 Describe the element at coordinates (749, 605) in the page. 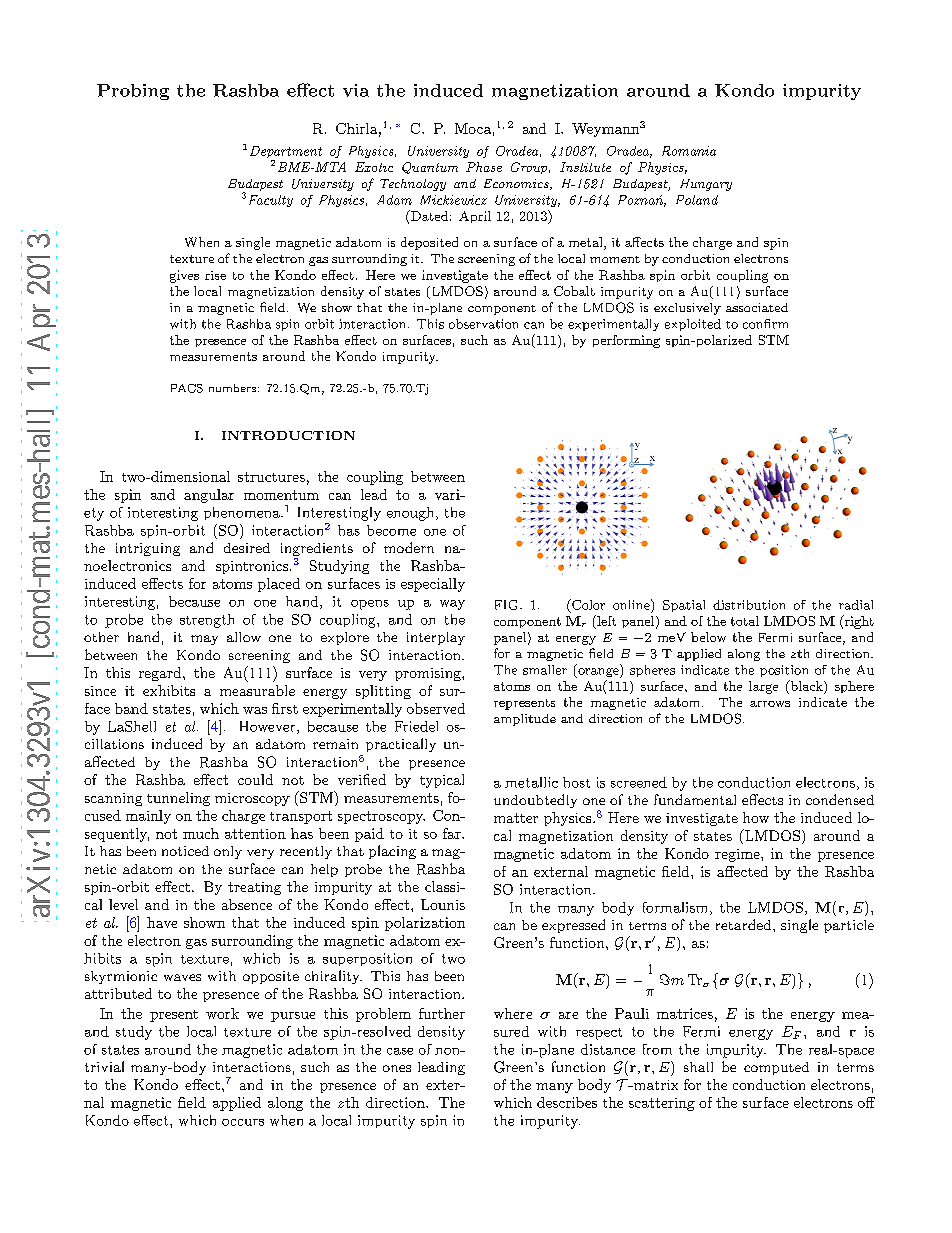

I see `distribution` at that location.
